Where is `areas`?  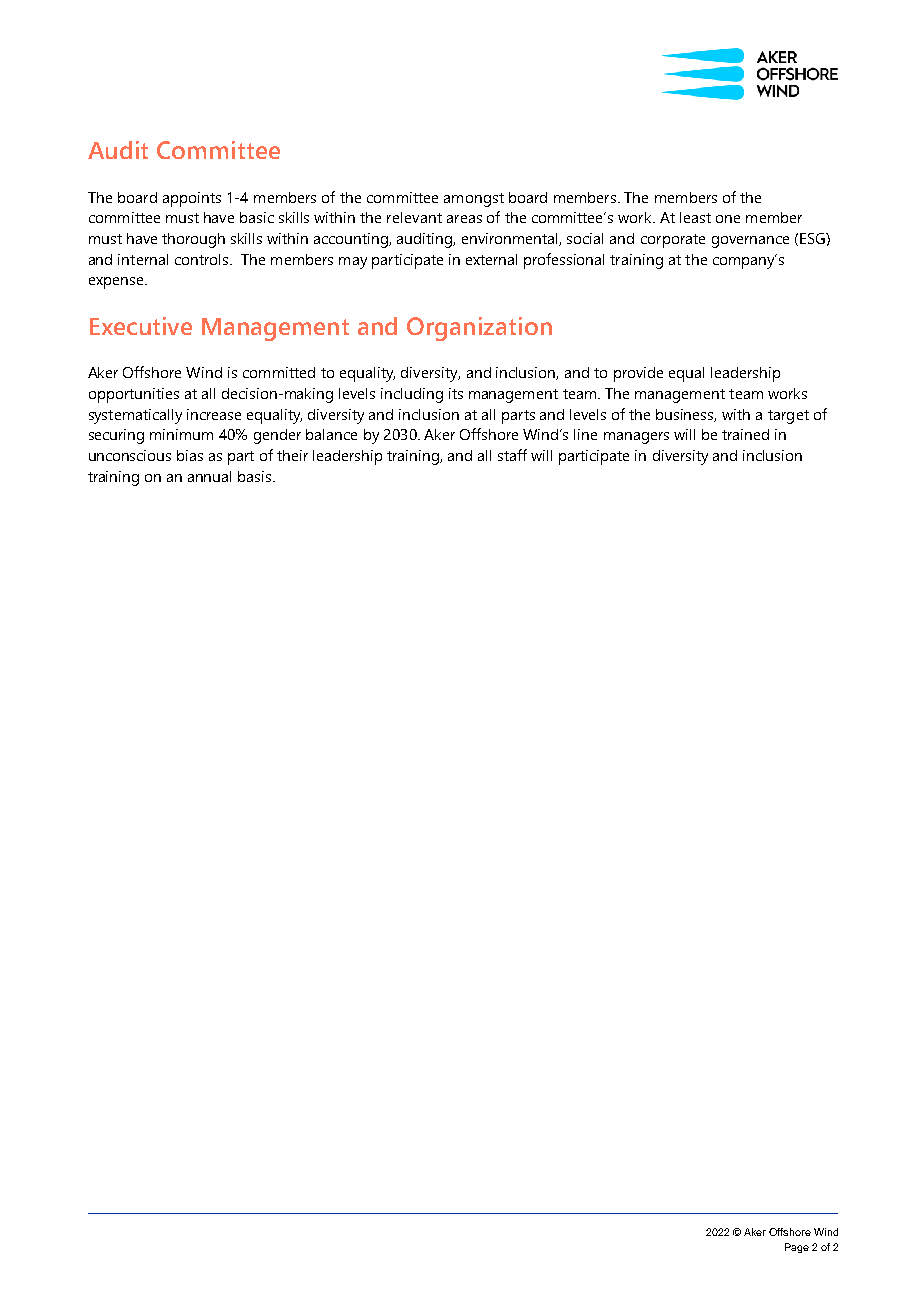
areas is located at coordinates (464, 219).
